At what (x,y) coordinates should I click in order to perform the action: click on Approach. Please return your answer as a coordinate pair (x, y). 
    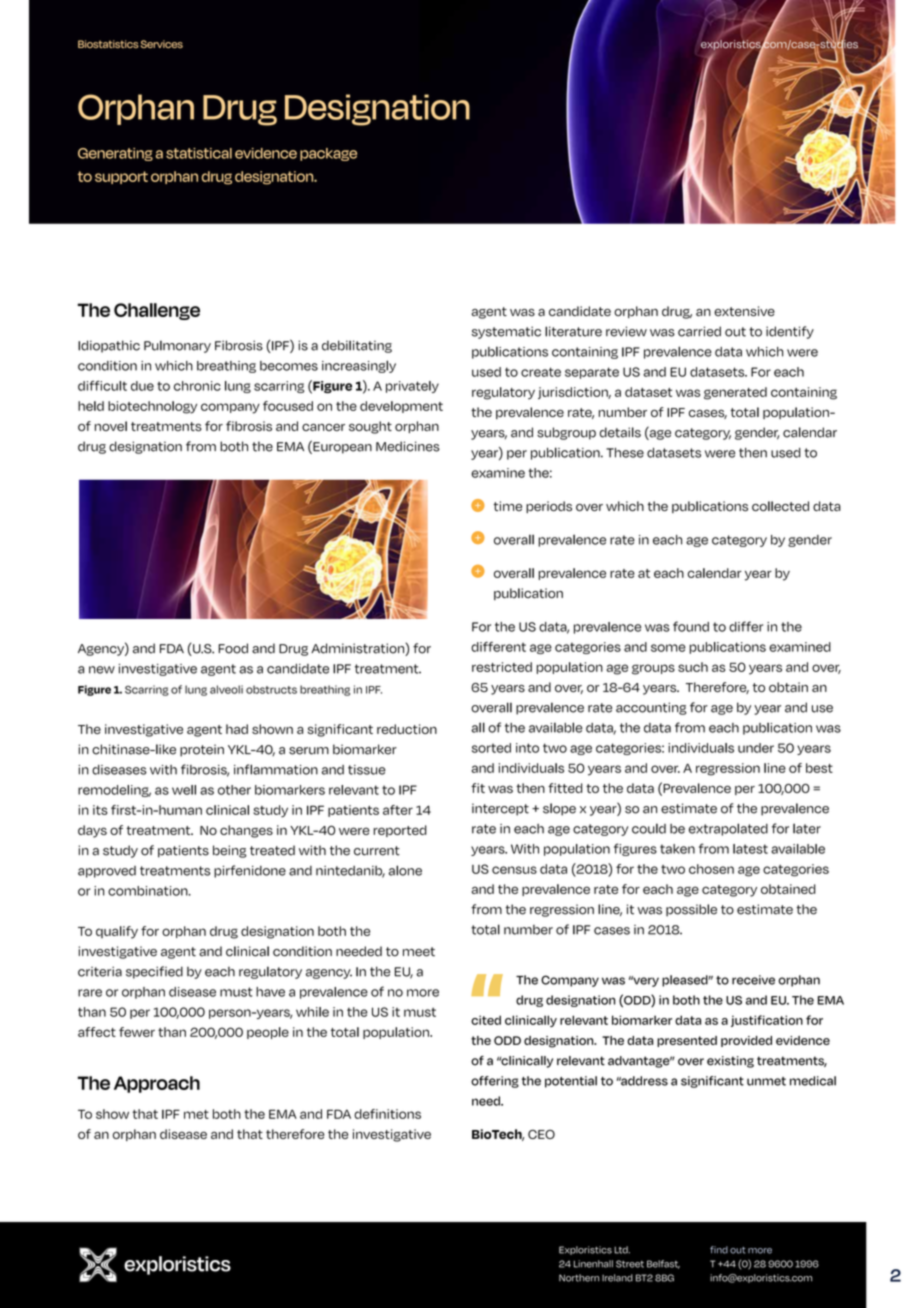
    Looking at the image, I should click on (157, 1084).
